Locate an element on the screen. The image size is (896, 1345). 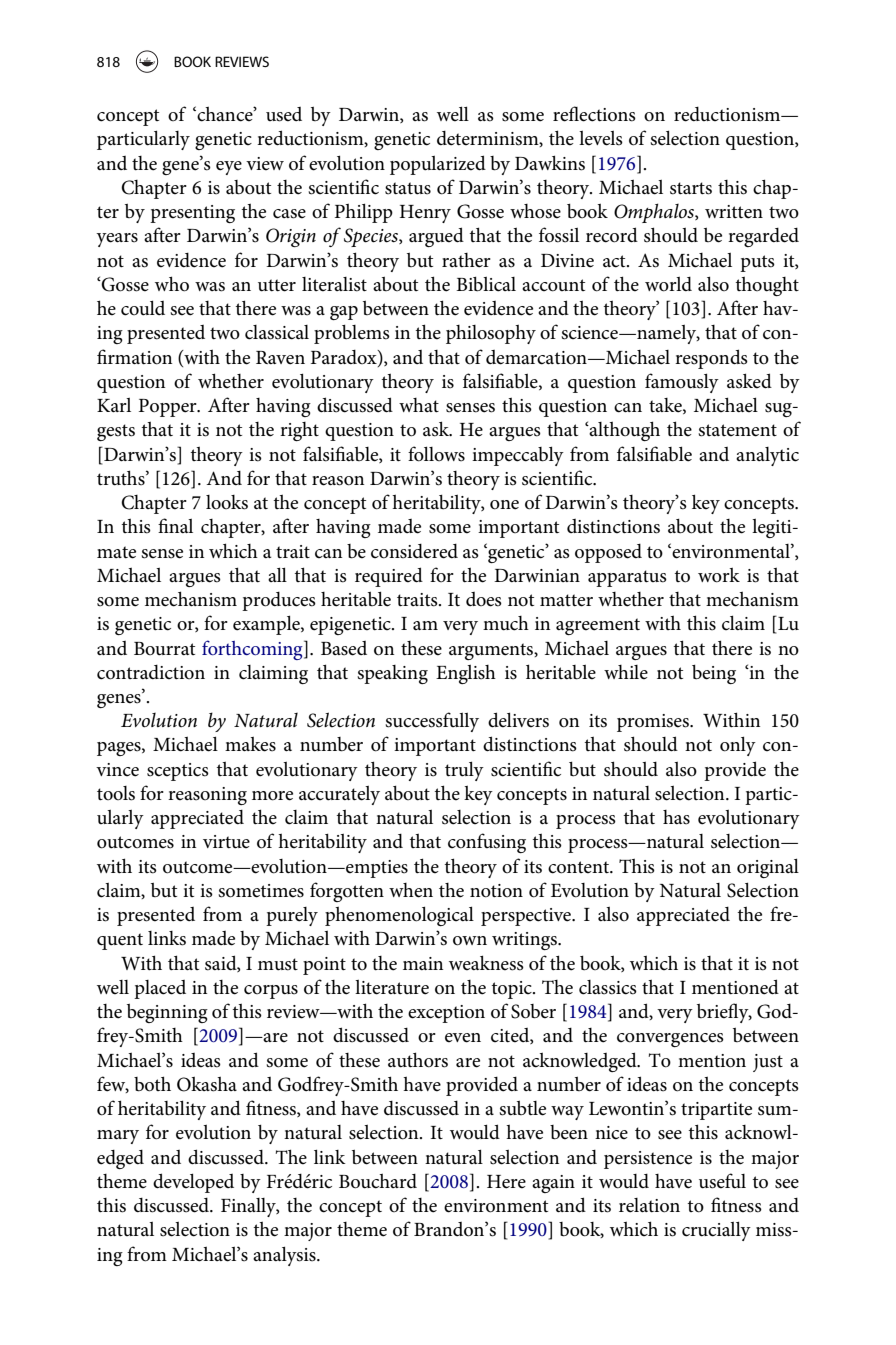
what is located at coordinates (419, 405).
